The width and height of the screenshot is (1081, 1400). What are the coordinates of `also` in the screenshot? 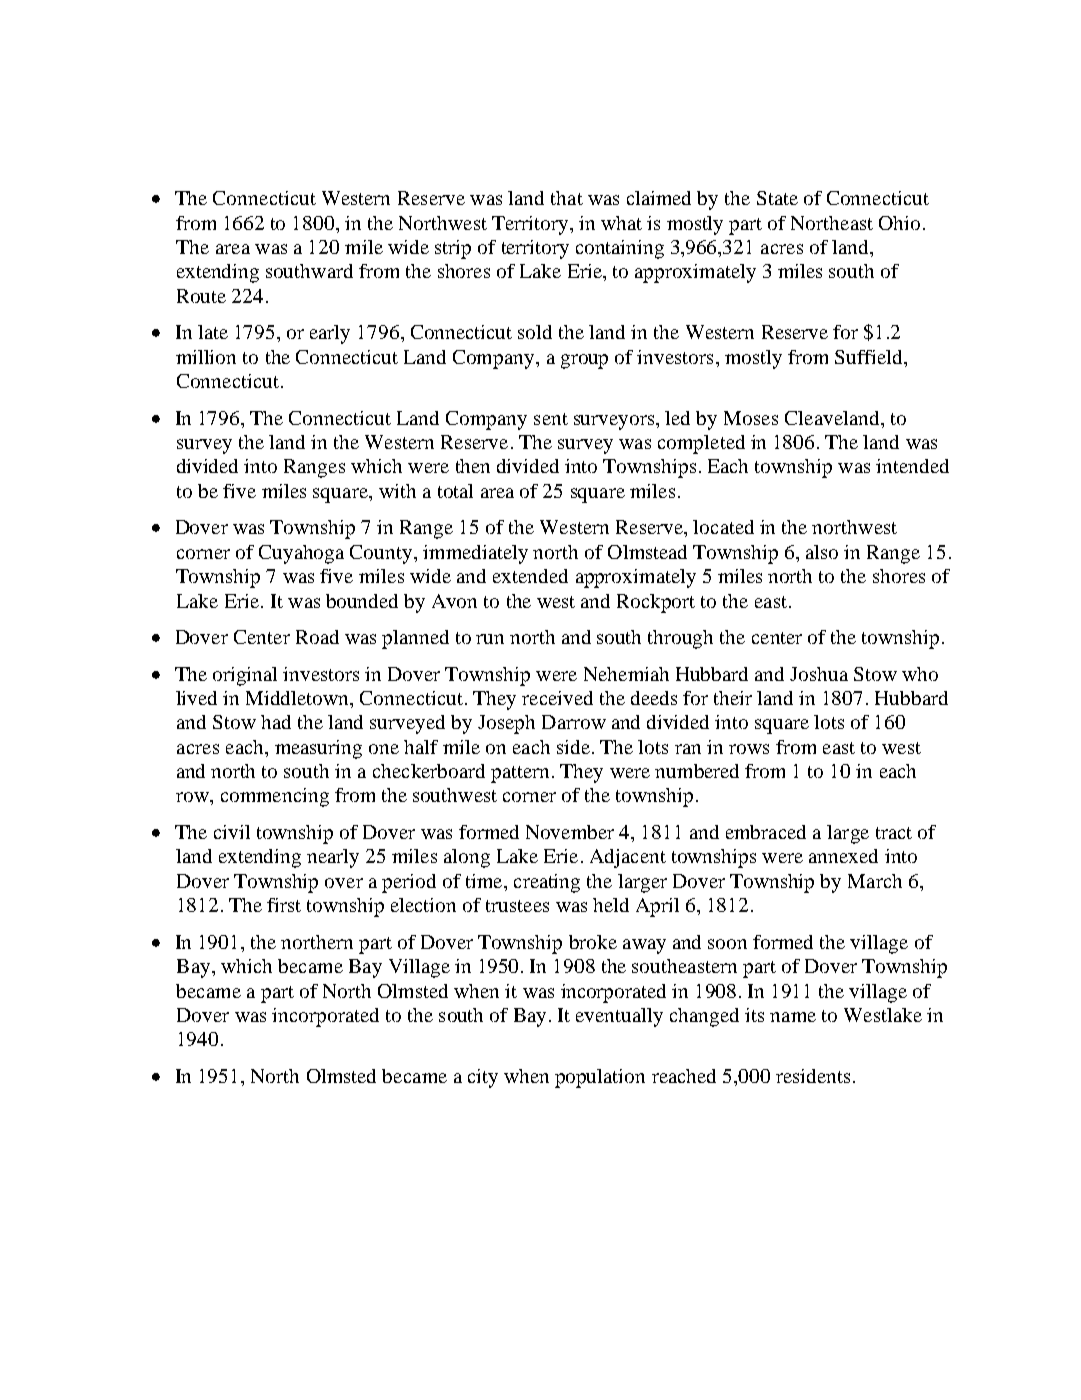 It's located at (822, 552).
